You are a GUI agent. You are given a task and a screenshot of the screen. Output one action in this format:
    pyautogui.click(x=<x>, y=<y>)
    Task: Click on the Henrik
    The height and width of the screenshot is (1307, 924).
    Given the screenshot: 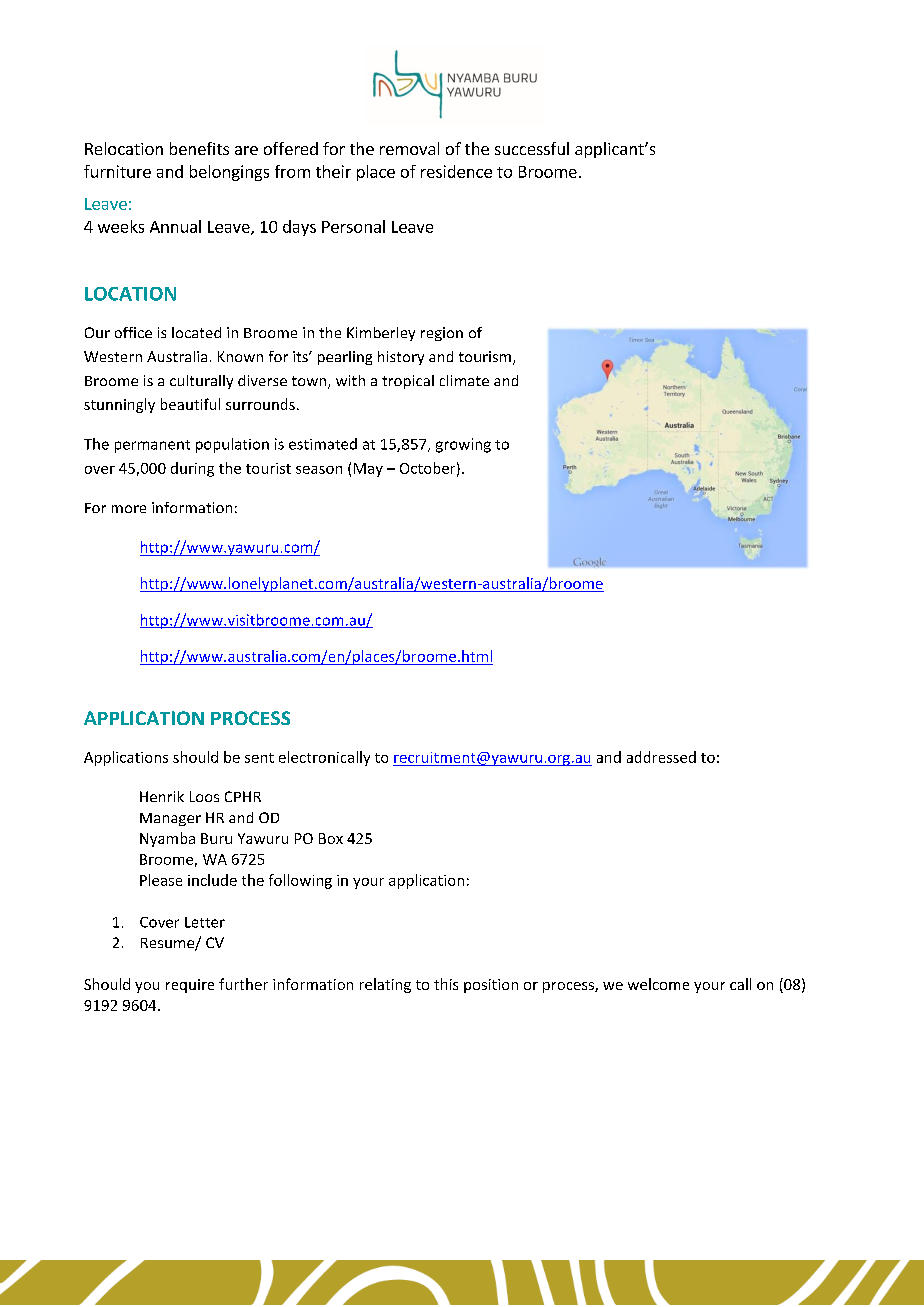 What is the action you would take?
    pyautogui.click(x=162, y=796)
